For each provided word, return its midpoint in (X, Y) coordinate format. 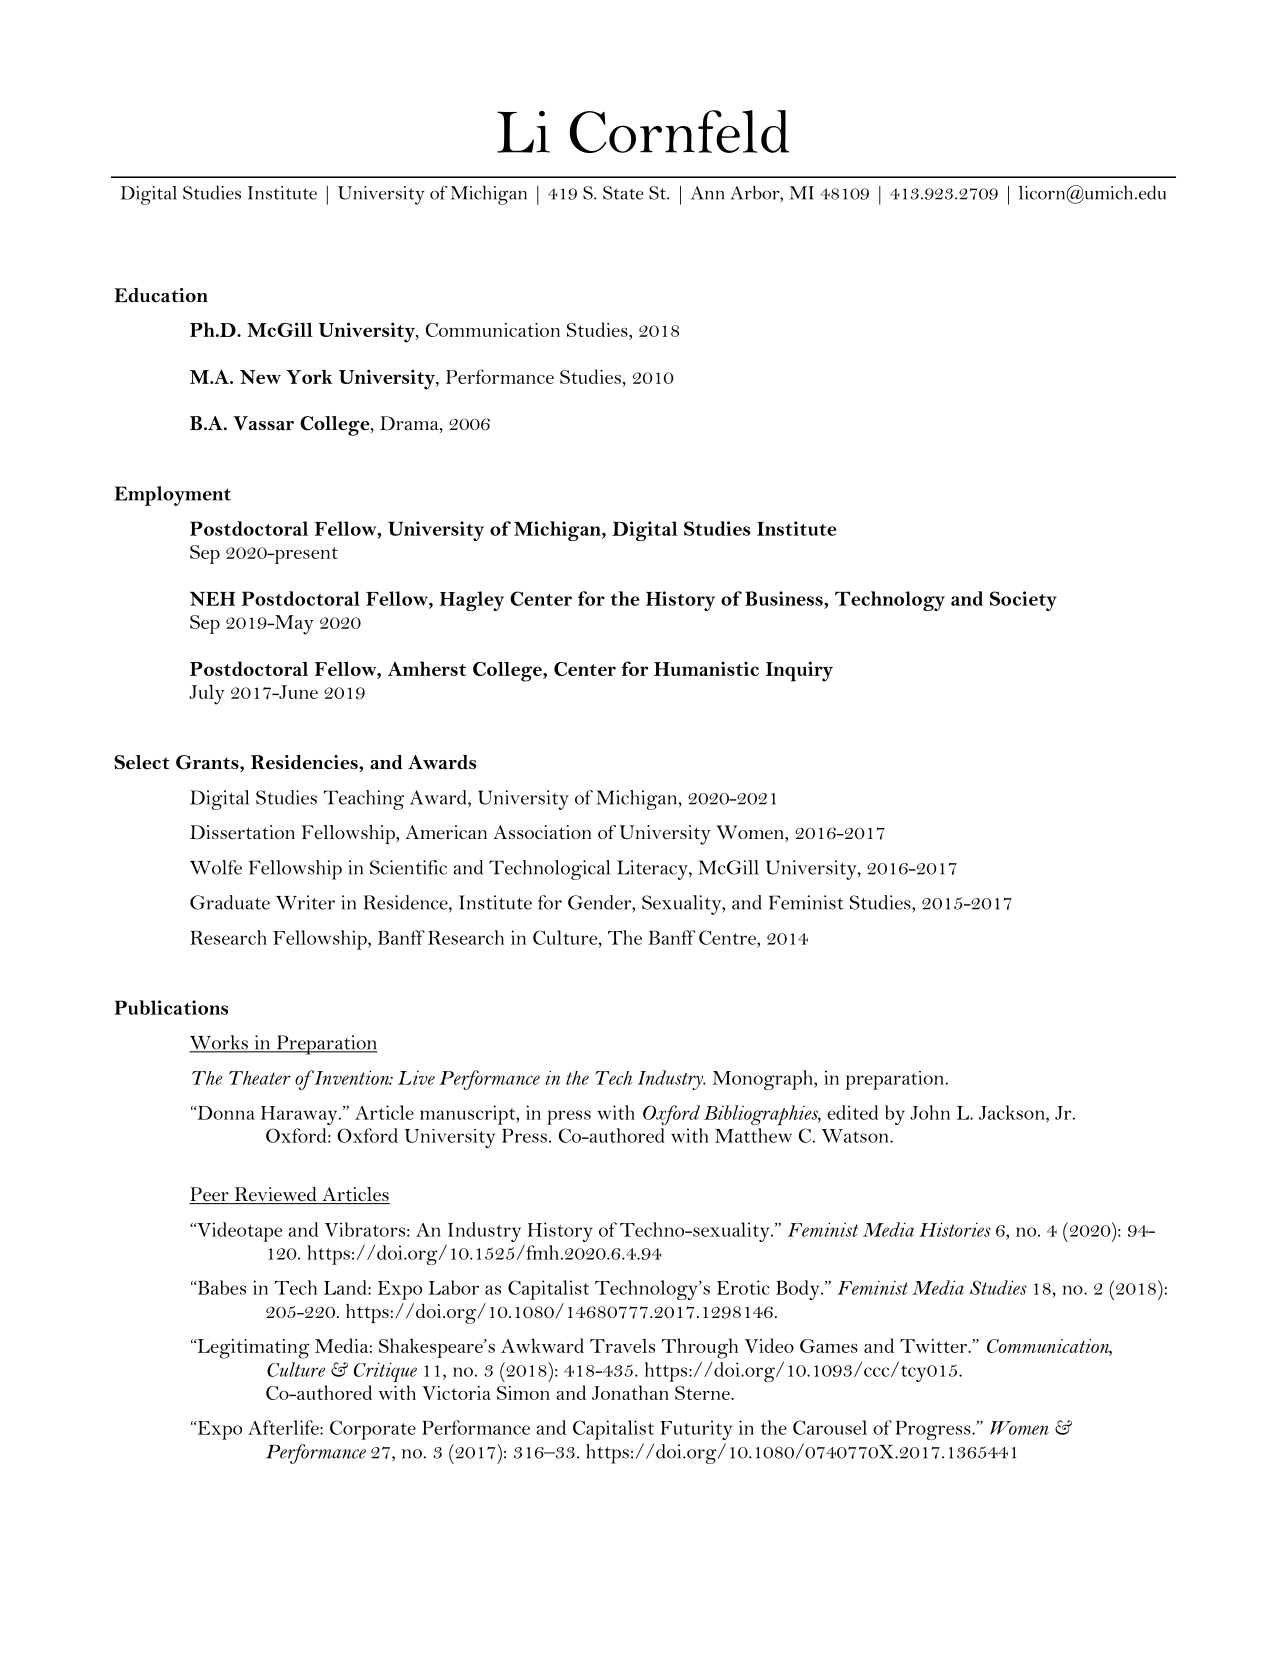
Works (219, 1043)
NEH (213, 598)
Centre (728, 937)
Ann (707, 193)
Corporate (373, 1430)
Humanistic (706, 669)
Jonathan (630, 1392)
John (930, 1112)
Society (1023, 601)
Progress (934, 1430)
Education (161, 295)
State (623, 193)
